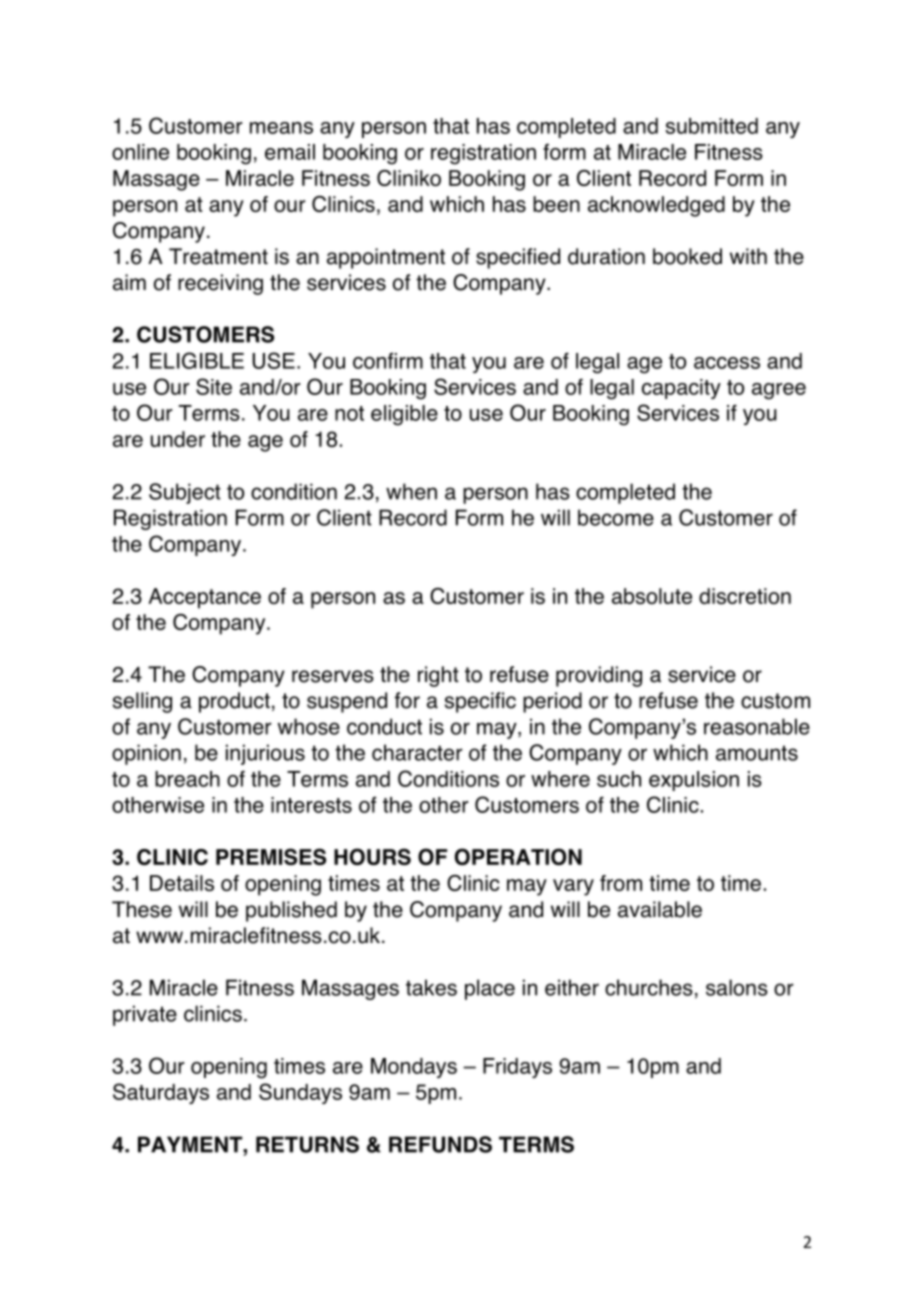 The height and width of the document is (1308, 924). What do you see at coordinates (438, 676) in the document?
I see `right` at bounding box center [438, 676].
